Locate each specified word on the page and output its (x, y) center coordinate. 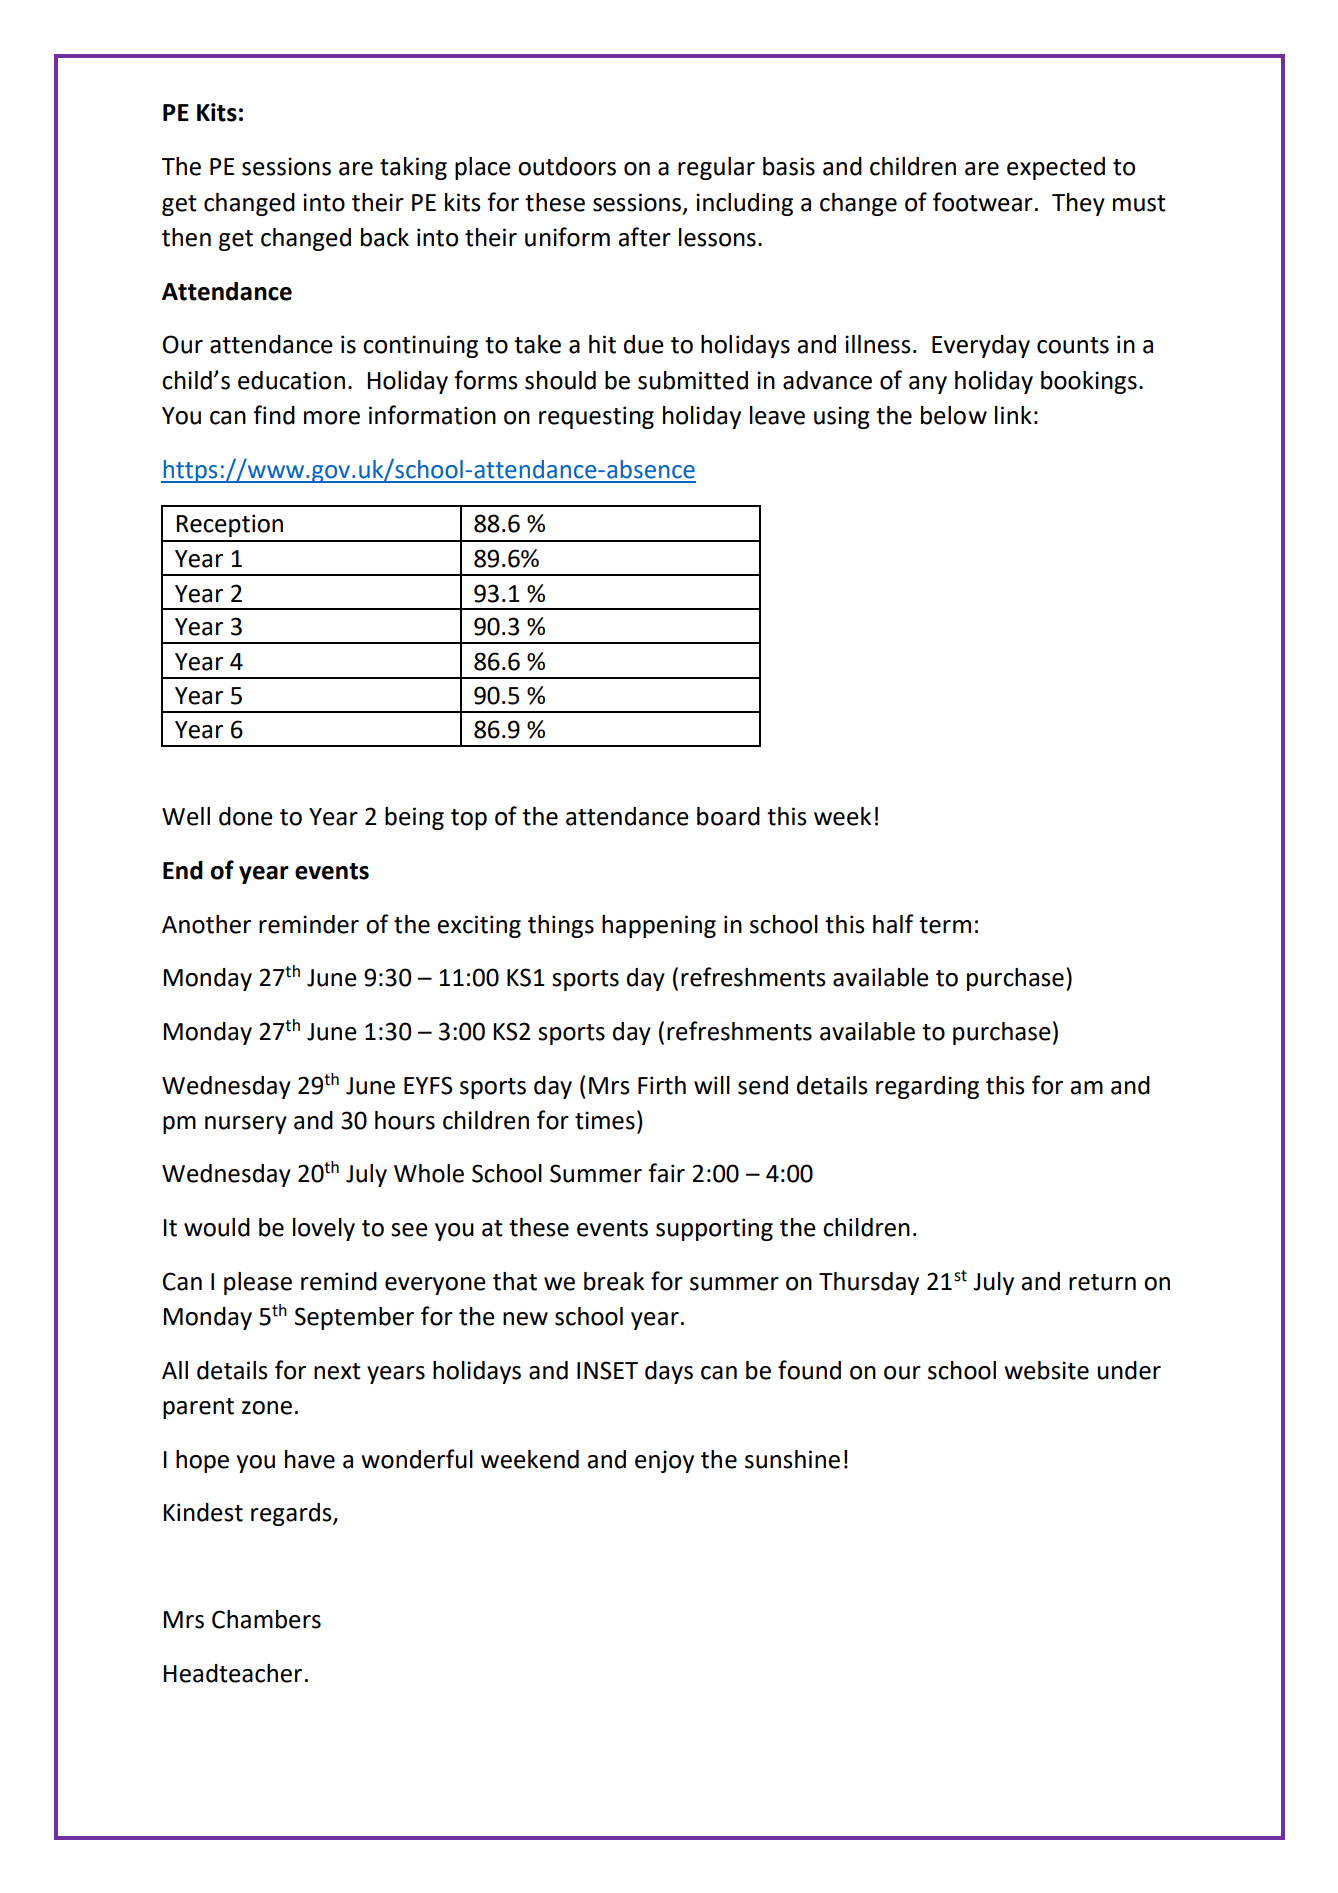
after (644, 237)
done (246, 816)
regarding (927, 1087)
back (385, 237)
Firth (662, 1085)
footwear (983, 202)
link (1013, 415)
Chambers (266, 1619)
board (728, 816)
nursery (246, 1125)
